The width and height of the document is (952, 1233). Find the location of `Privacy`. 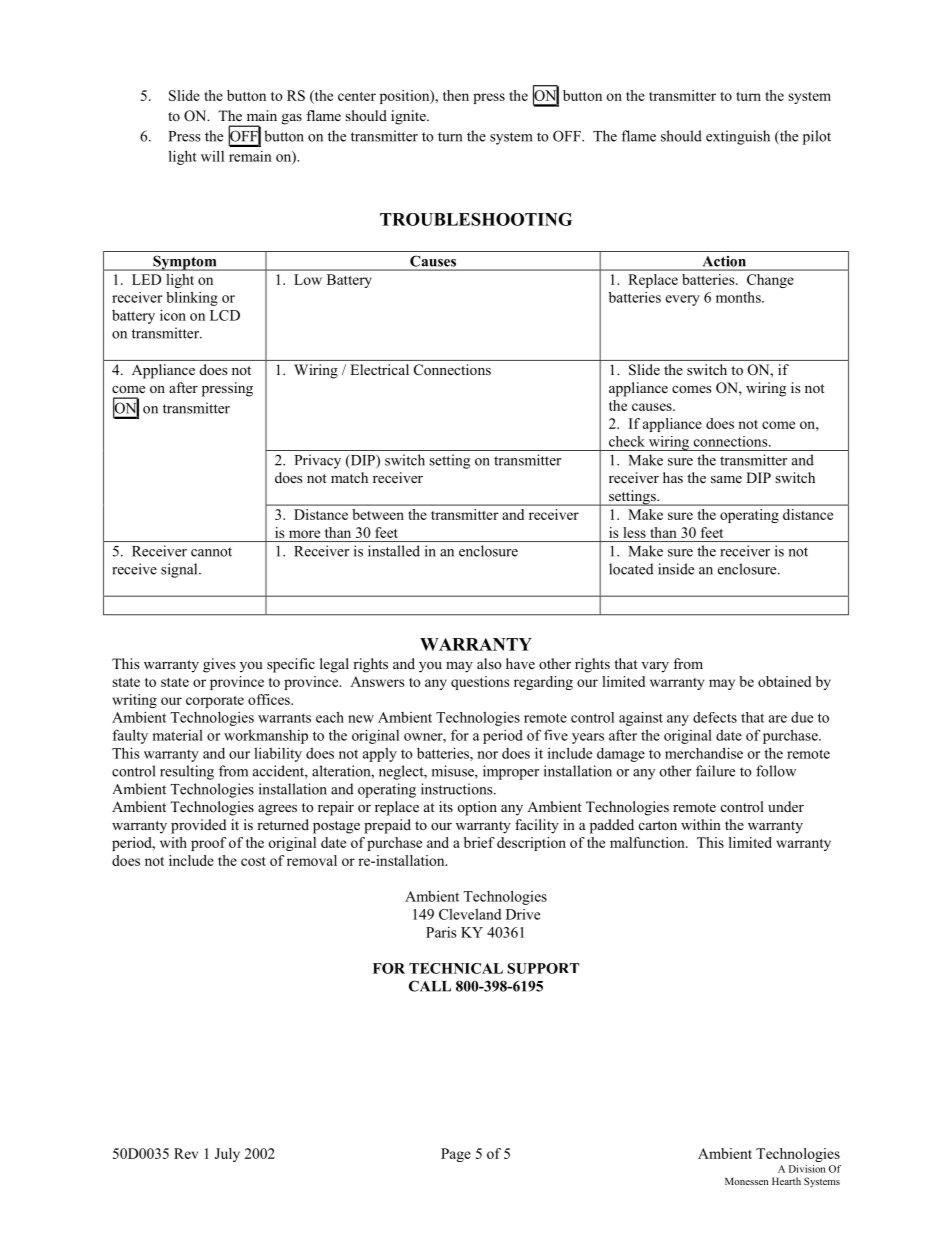

Privacy is located at coordinates (318, 461).
